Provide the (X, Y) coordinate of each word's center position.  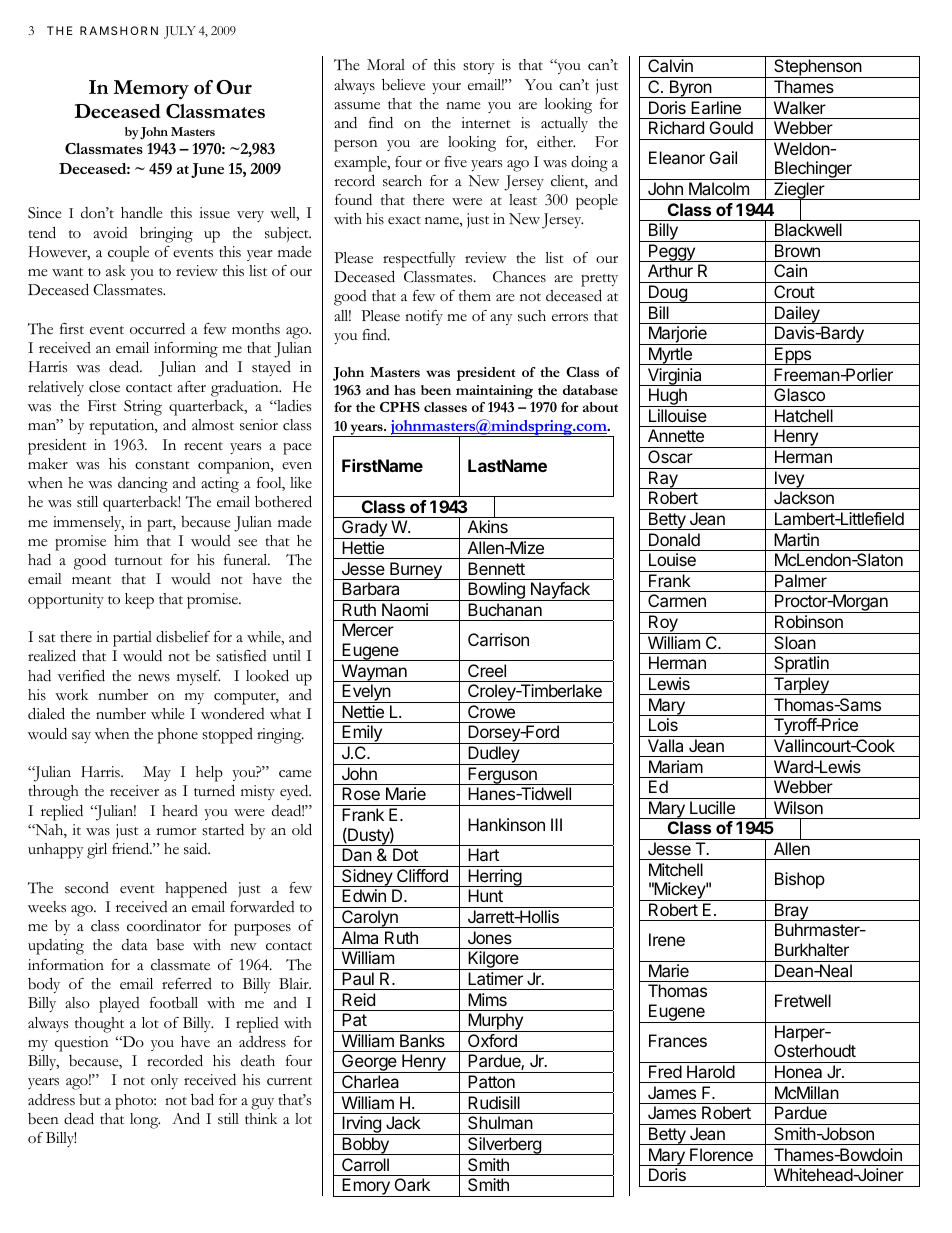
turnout (138, 561)
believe (403, 85)
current (289, 1081)
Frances (678, 1040)
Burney (416, 571)
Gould (731, 127)
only (164, 1081)
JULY (180, 32)
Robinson (809, 621)
